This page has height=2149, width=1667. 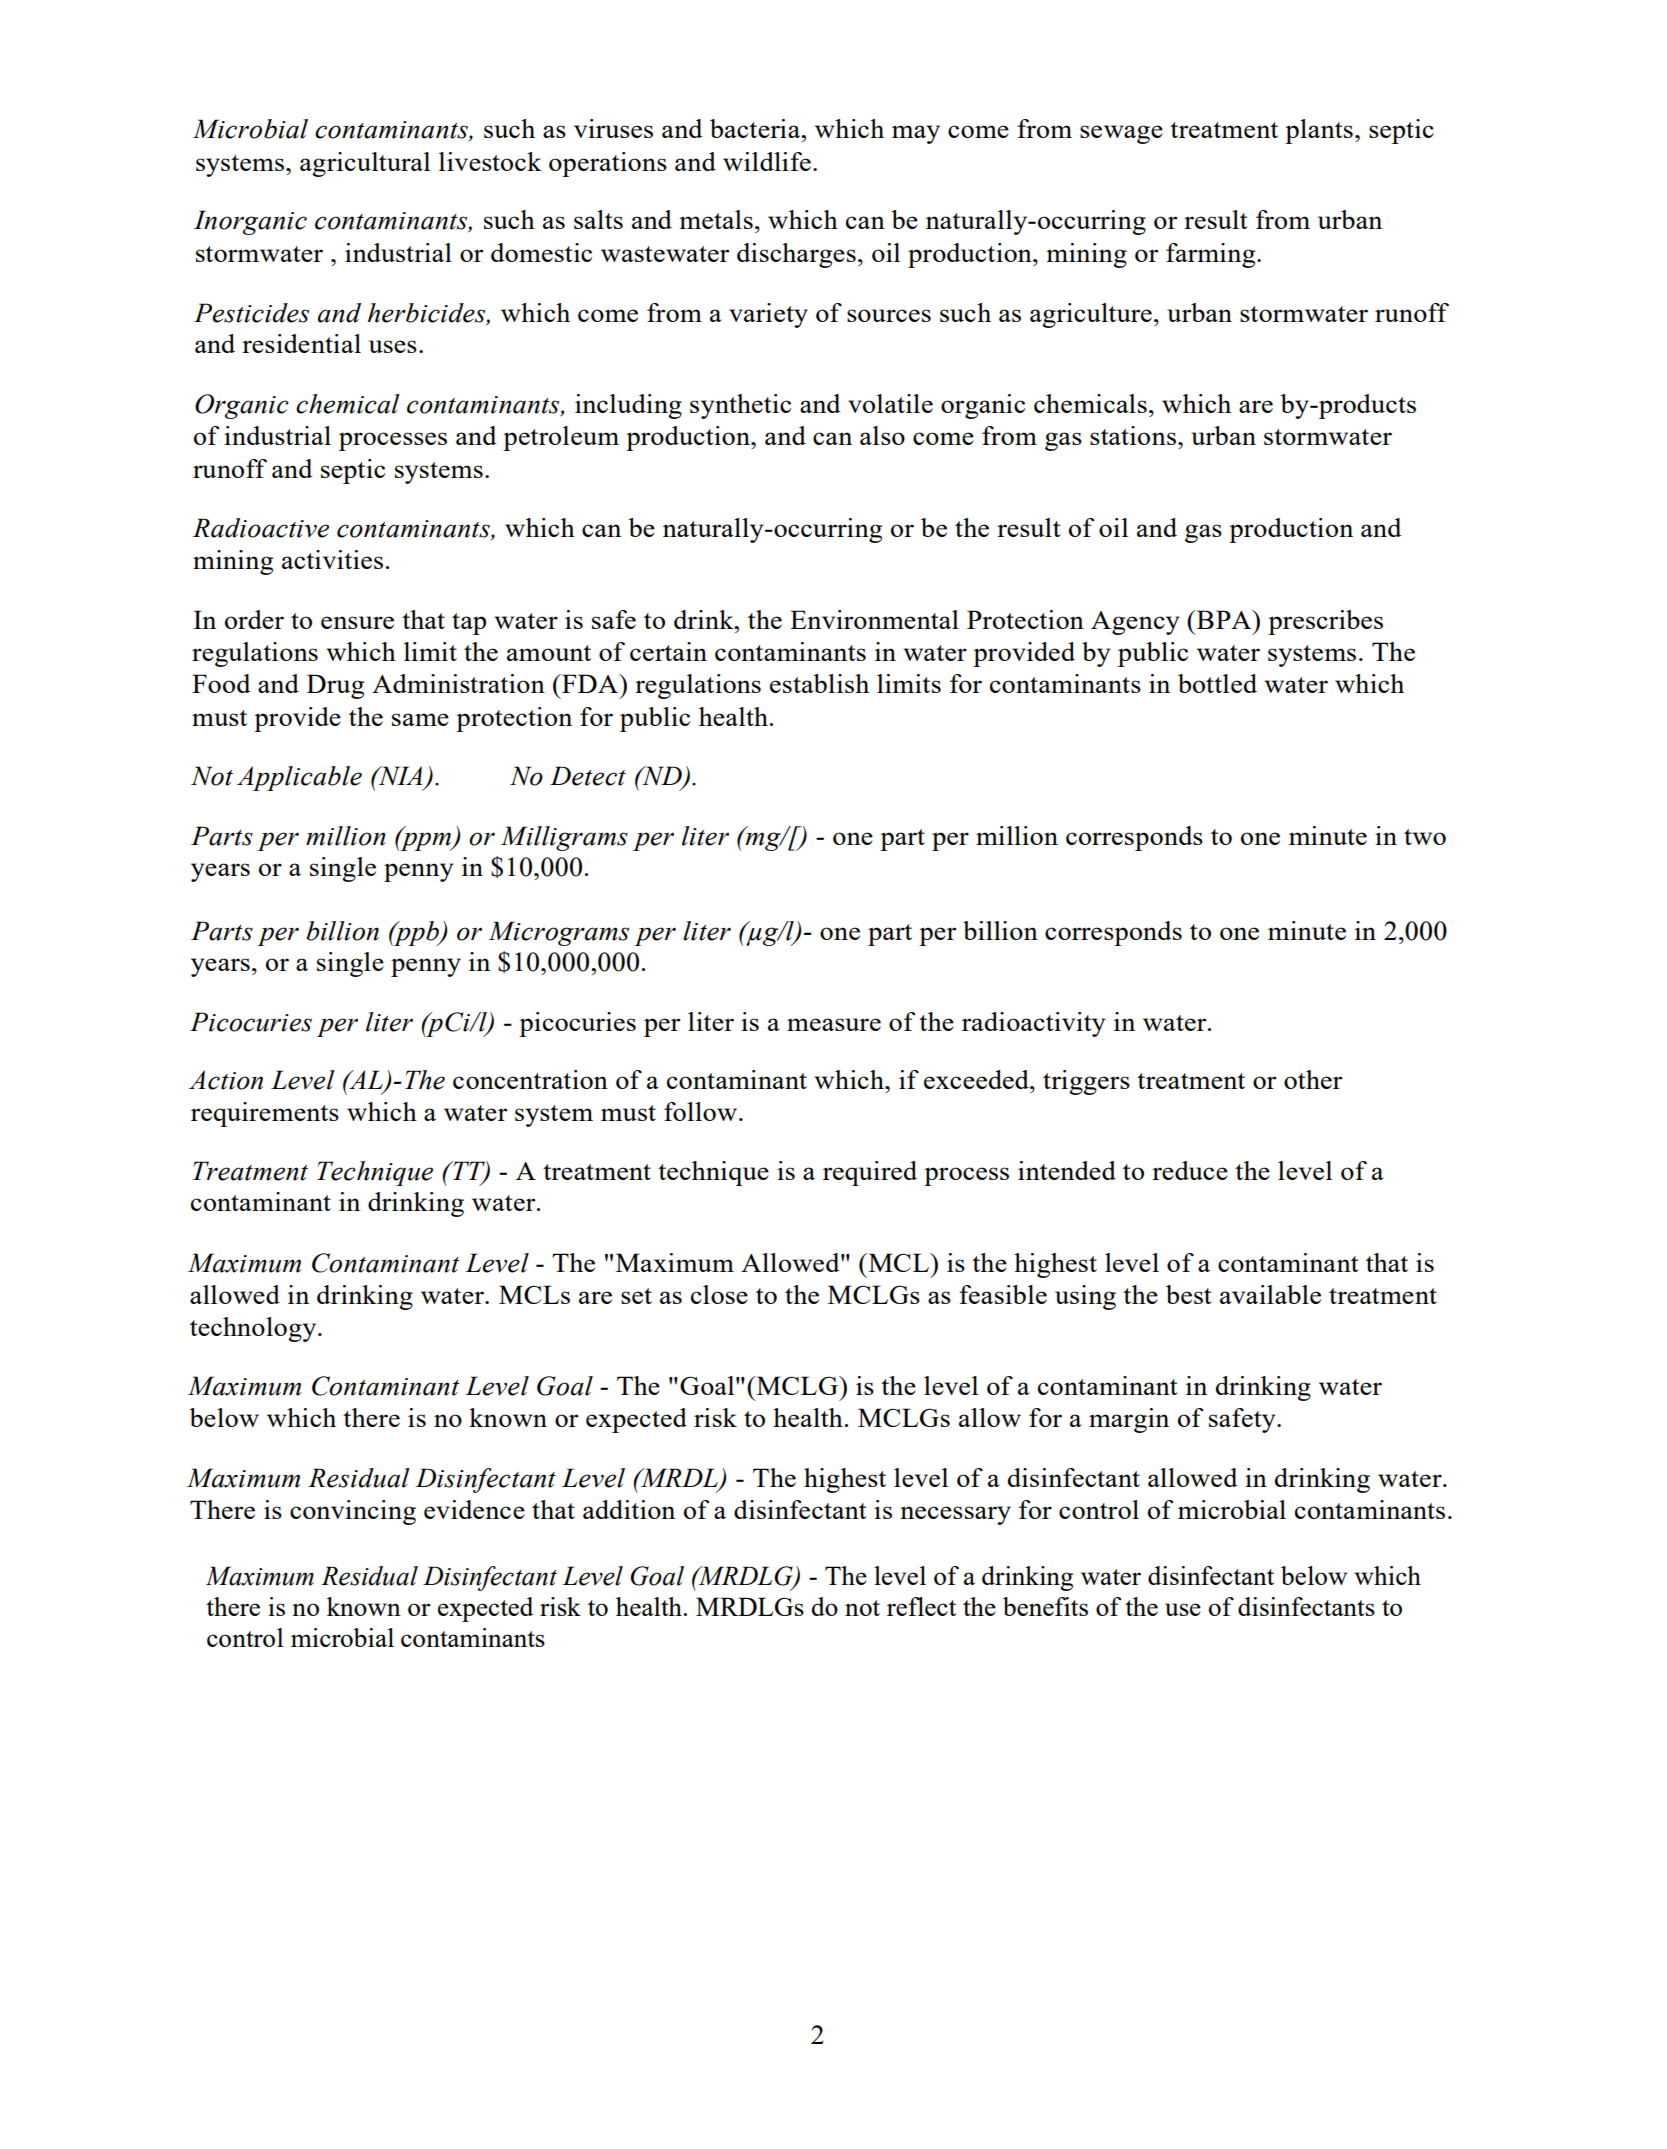 What do you see at coordinates (353, 1512) in the page?
I see `convincing` at bounding box center [353, 1512].
